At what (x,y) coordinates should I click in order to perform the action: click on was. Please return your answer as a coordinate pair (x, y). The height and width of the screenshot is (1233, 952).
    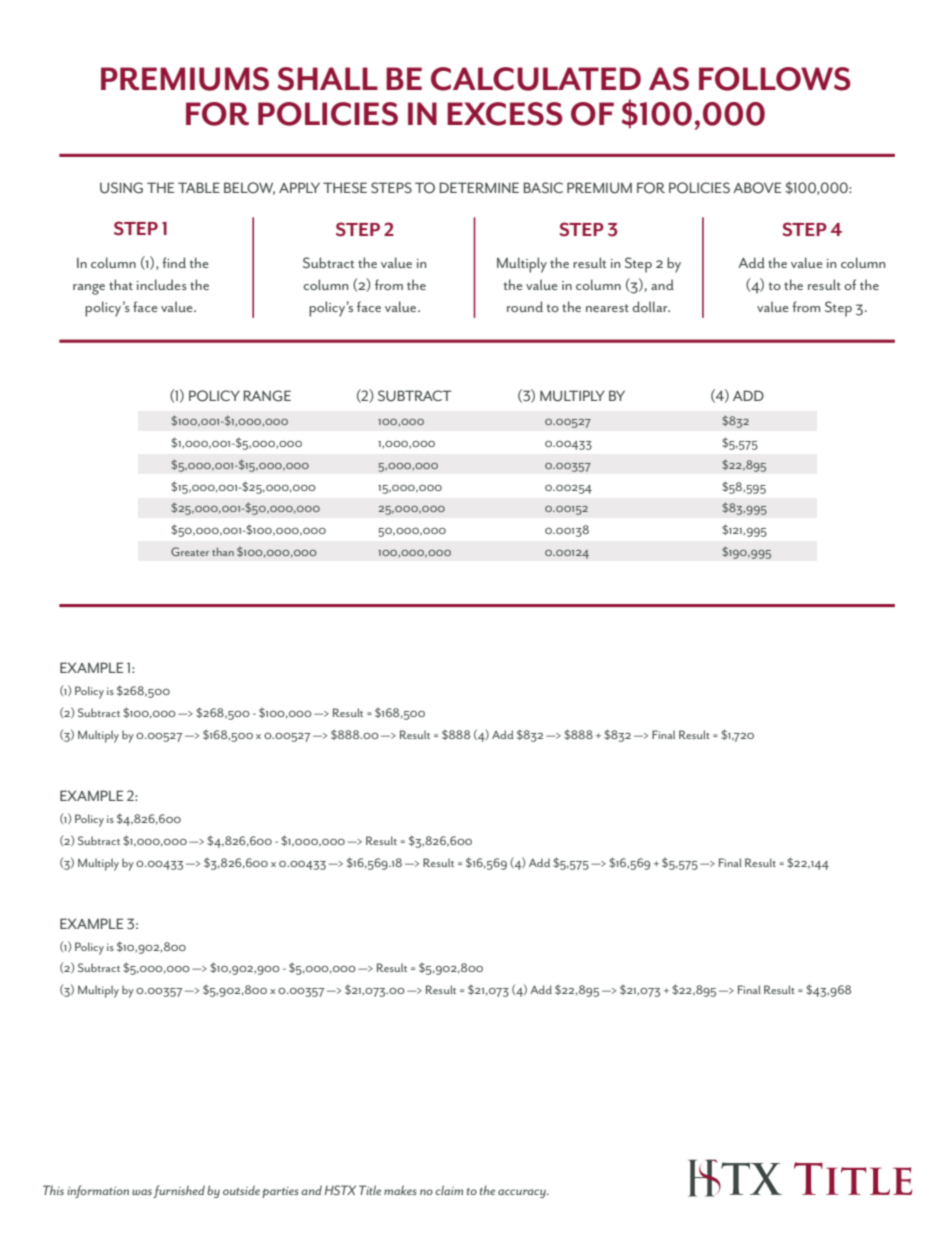
    Looking at the image, I should click on (142, 1192).
